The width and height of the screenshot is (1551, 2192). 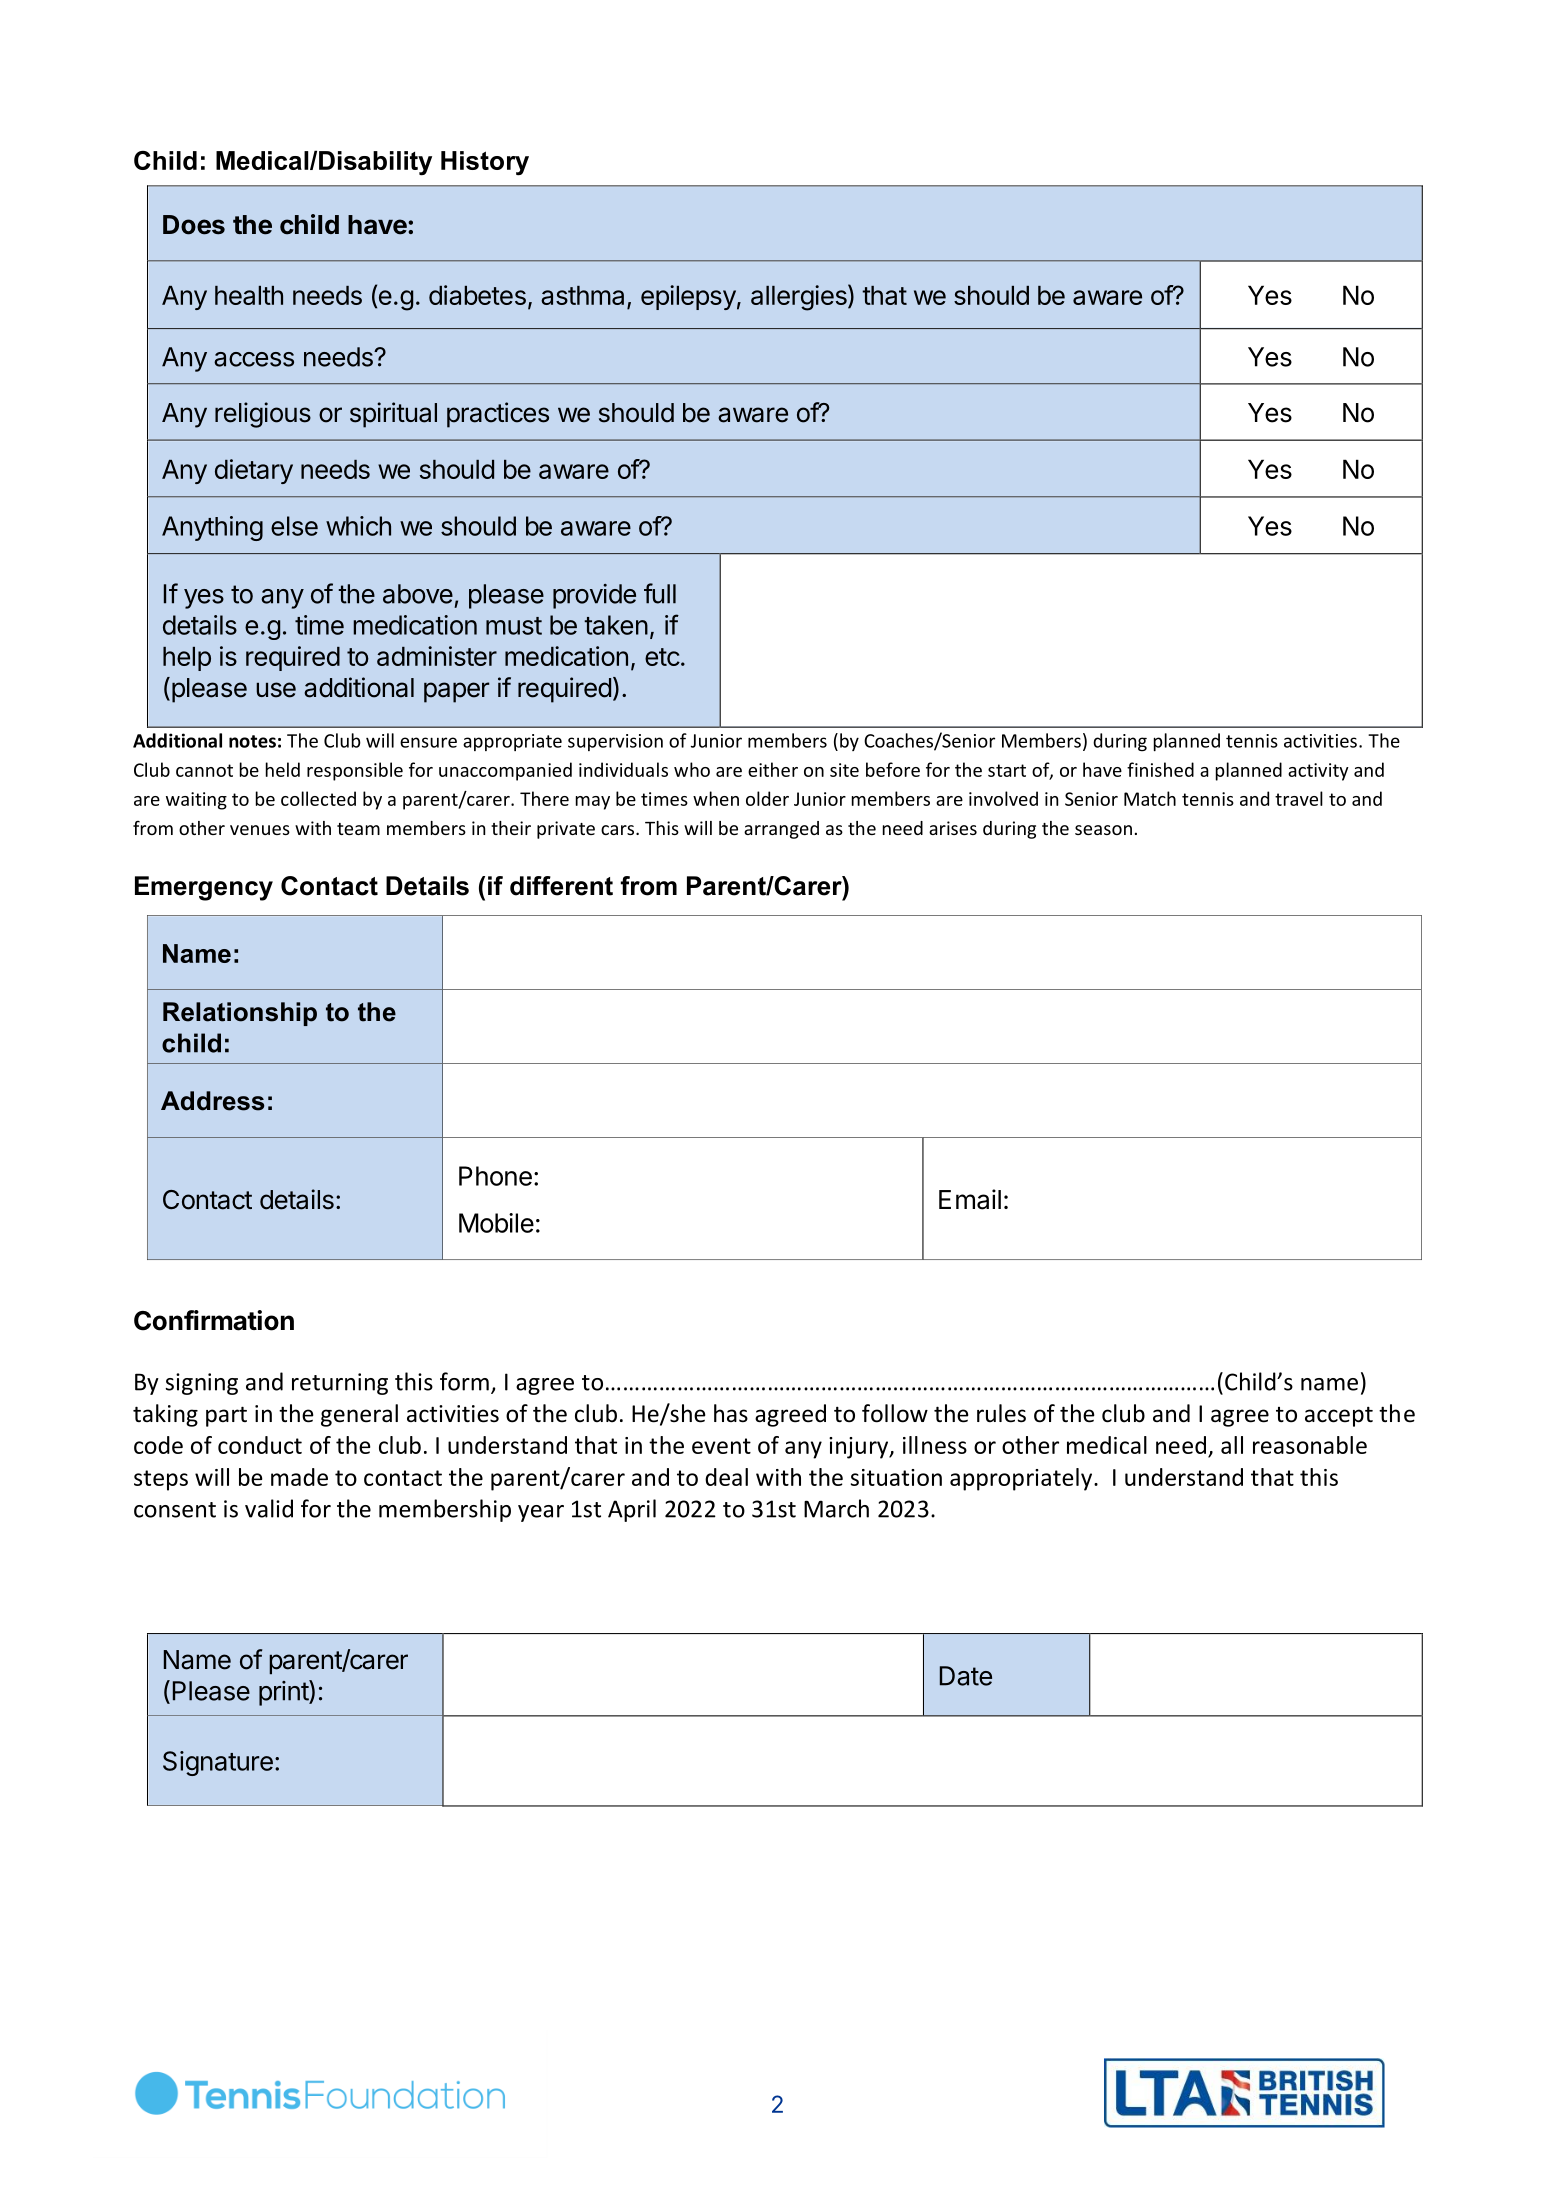 What do you see at coordinates (1339, 1416) in the screenshot?
I see `accept` at bounding box center [1339, 1416].
